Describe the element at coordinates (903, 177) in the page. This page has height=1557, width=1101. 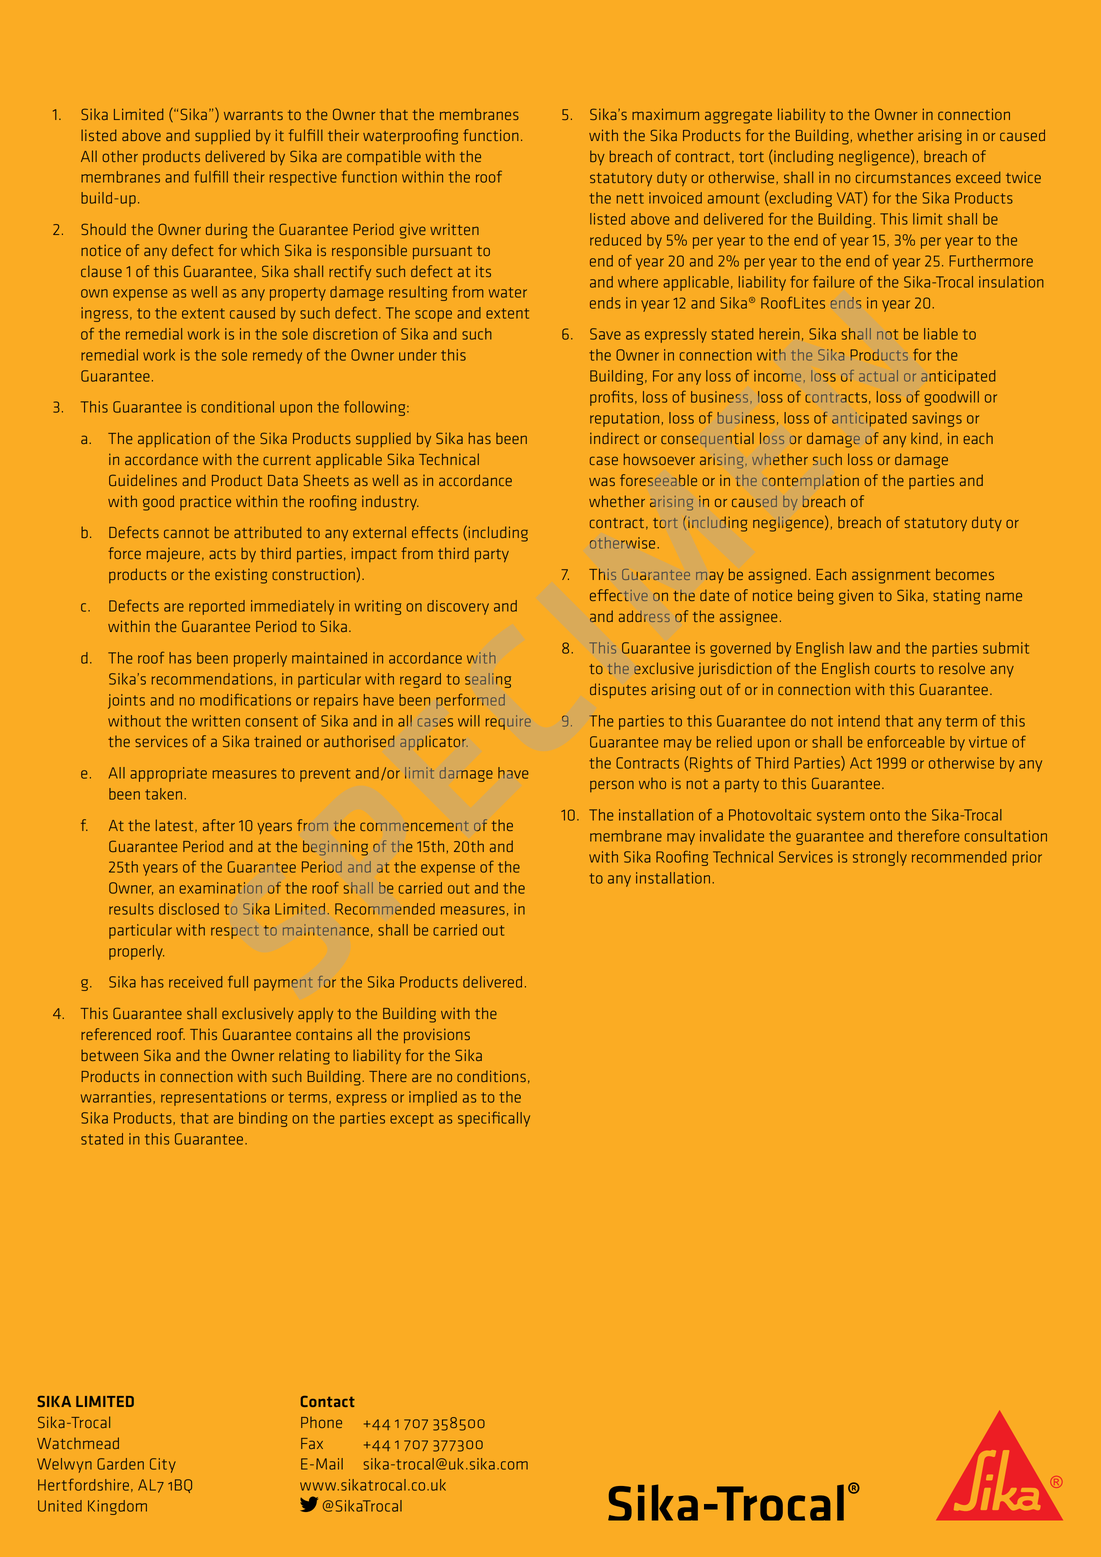
I see `circumstances` at that location.
